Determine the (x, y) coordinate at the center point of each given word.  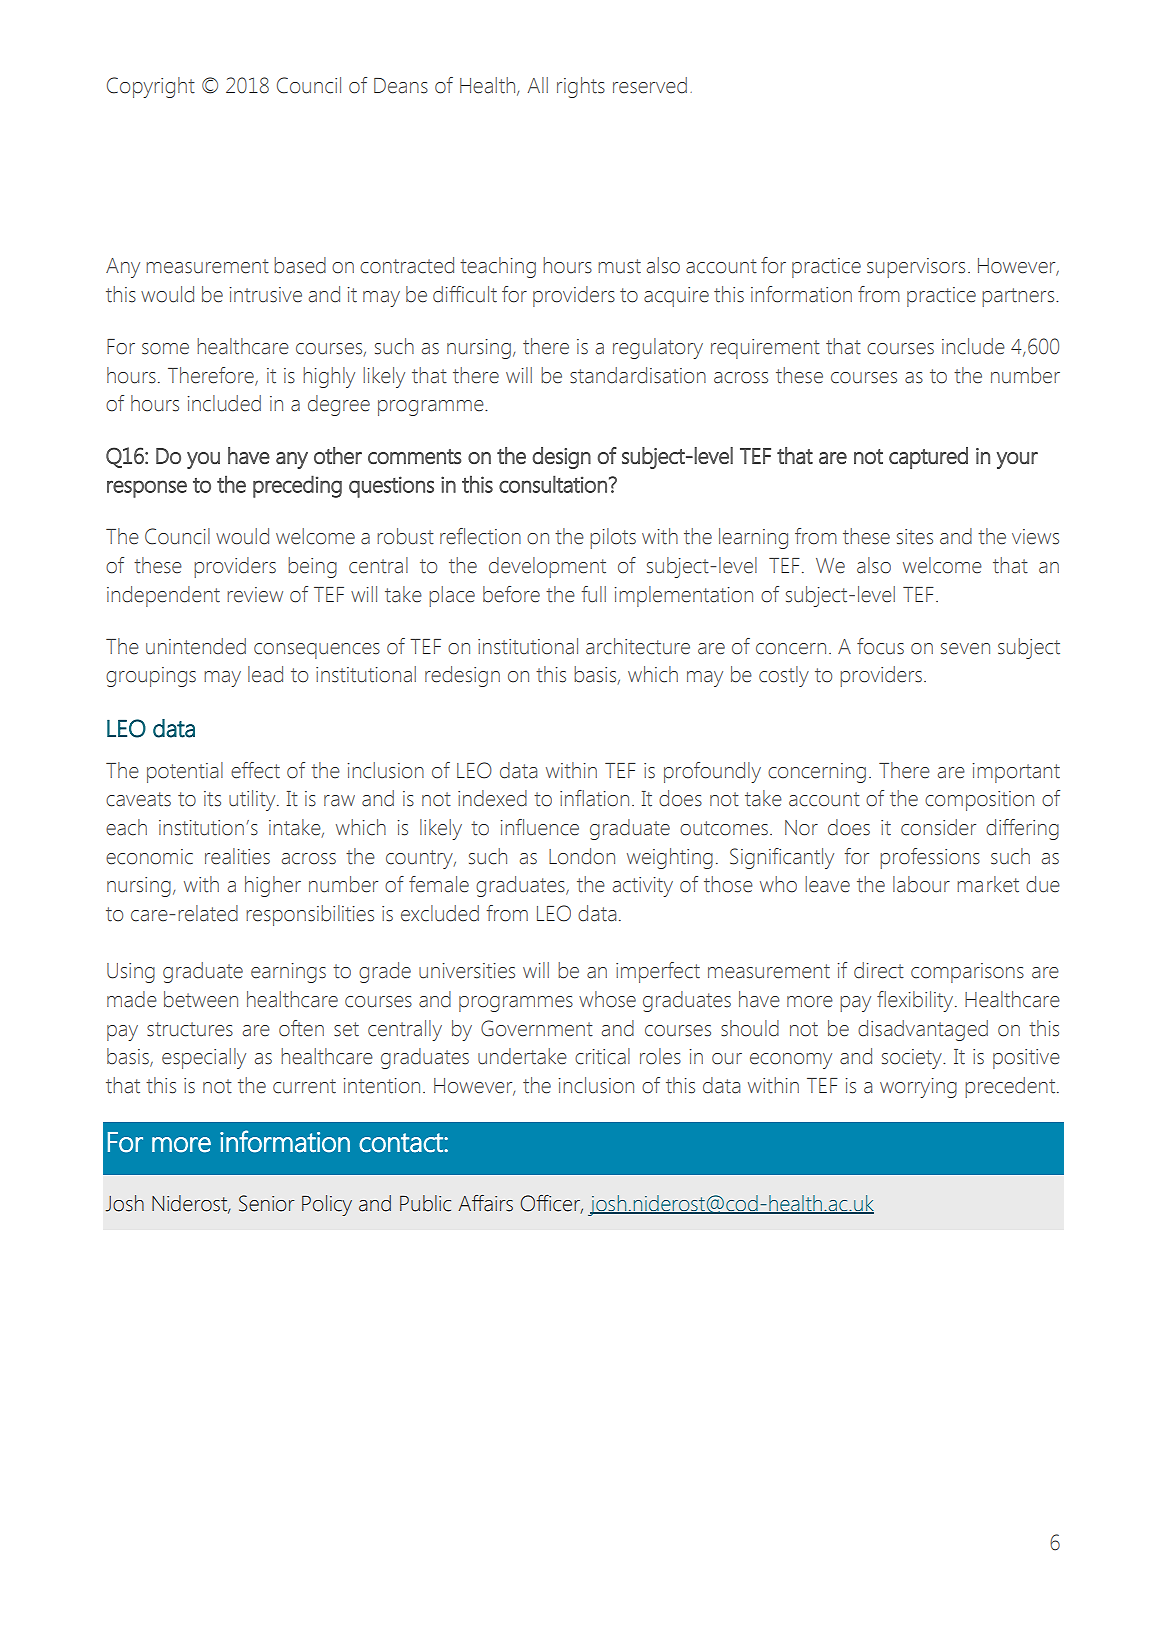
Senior (267, 1203)
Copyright (151, 87)
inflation (594, 798)
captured (928, 458)
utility (253, 800)
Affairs (485, 1203)
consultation (553, 484)
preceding (297, 486)
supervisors (916, 268)
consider (938, 827)
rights (581, 87)
